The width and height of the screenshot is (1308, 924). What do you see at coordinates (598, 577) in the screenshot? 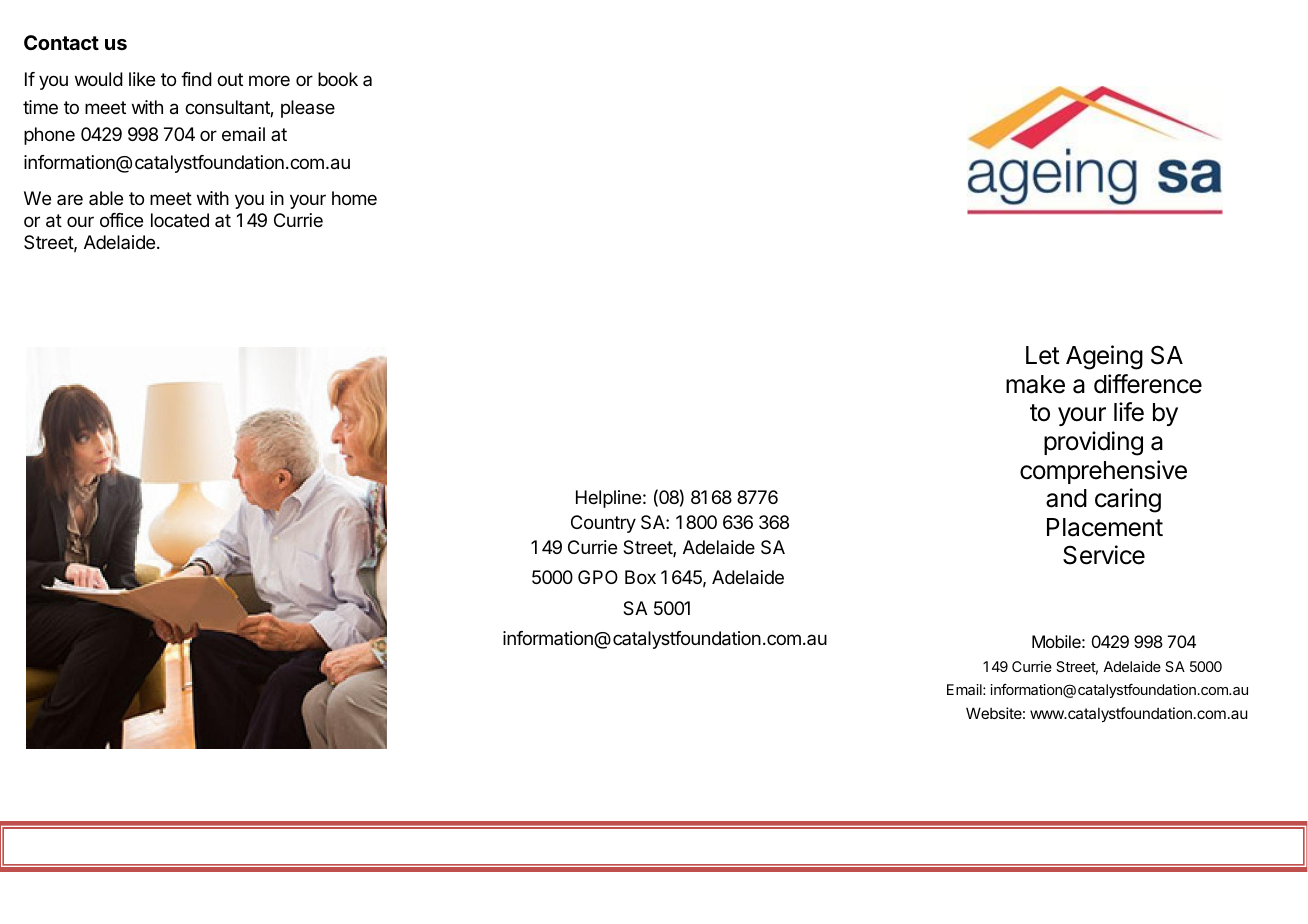
I see `GPO` at bounding box center [598, 577].
